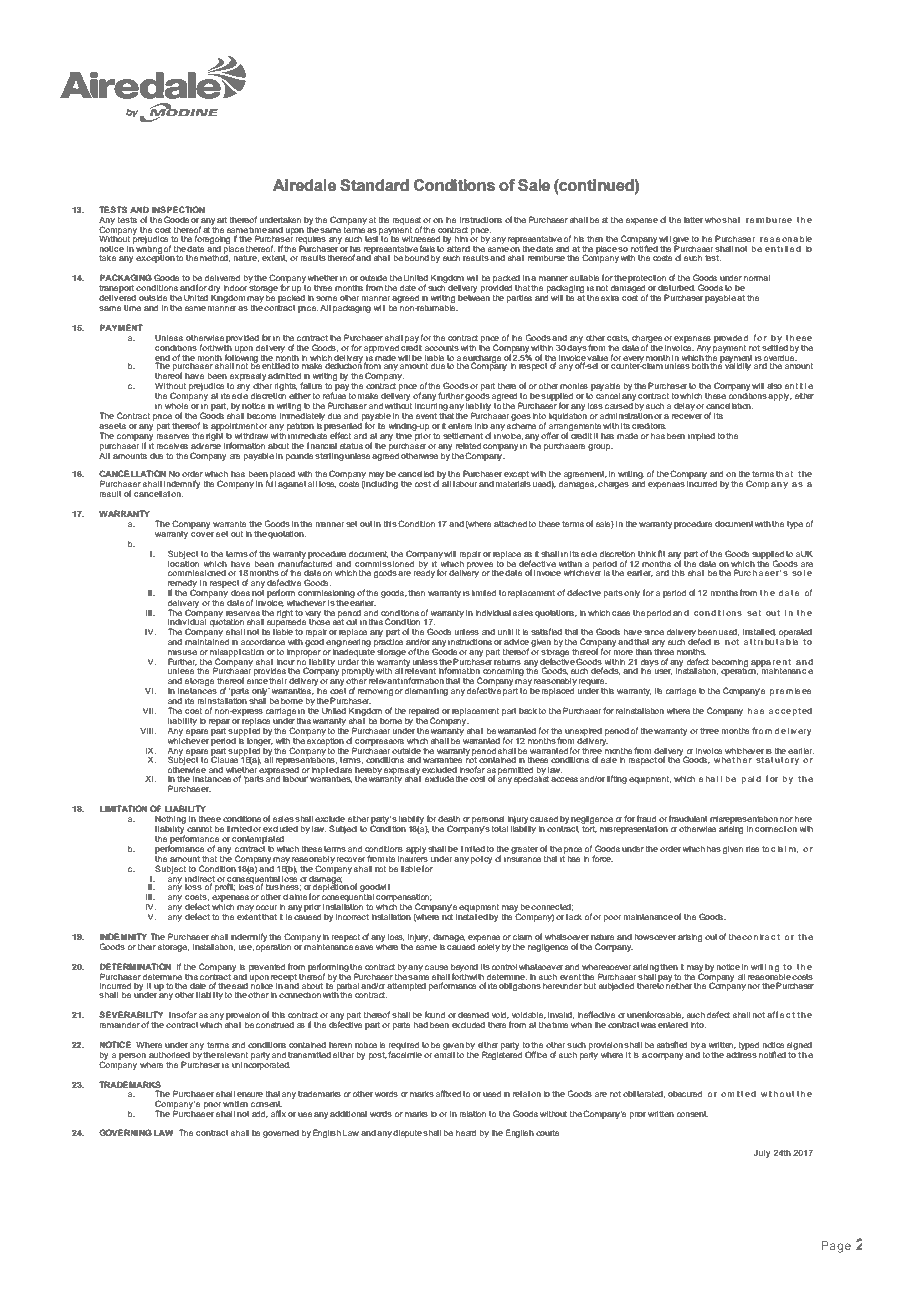 This screenshot has width=924, height=1308. What do you see at coordinates (693, 220) in the screenshot?
I see `latter` at bounding box center [693, 220].
